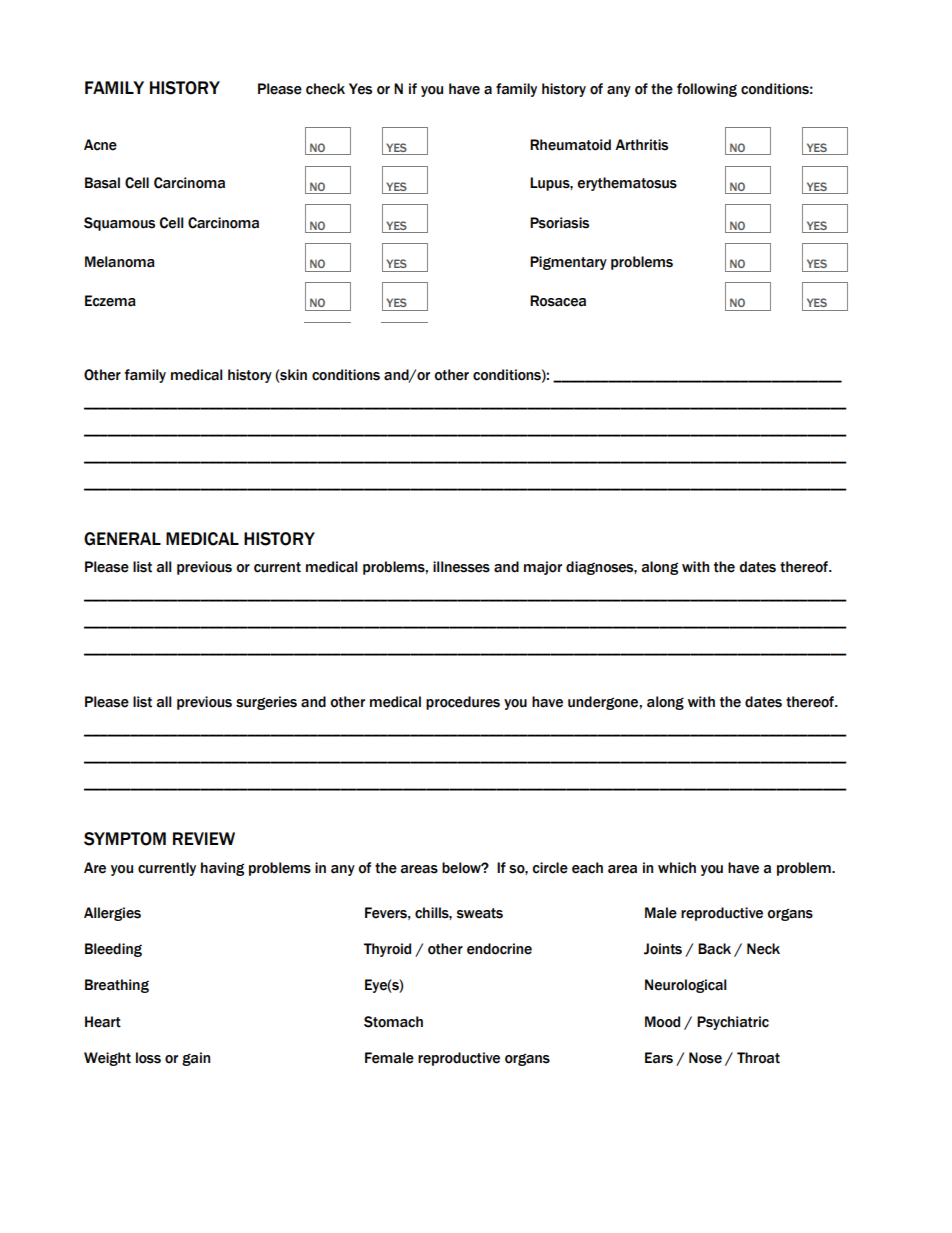  What do you see at coordinates (393, 1022) in the page?
I see `Stomach` at bounding box center [393, 1022].
